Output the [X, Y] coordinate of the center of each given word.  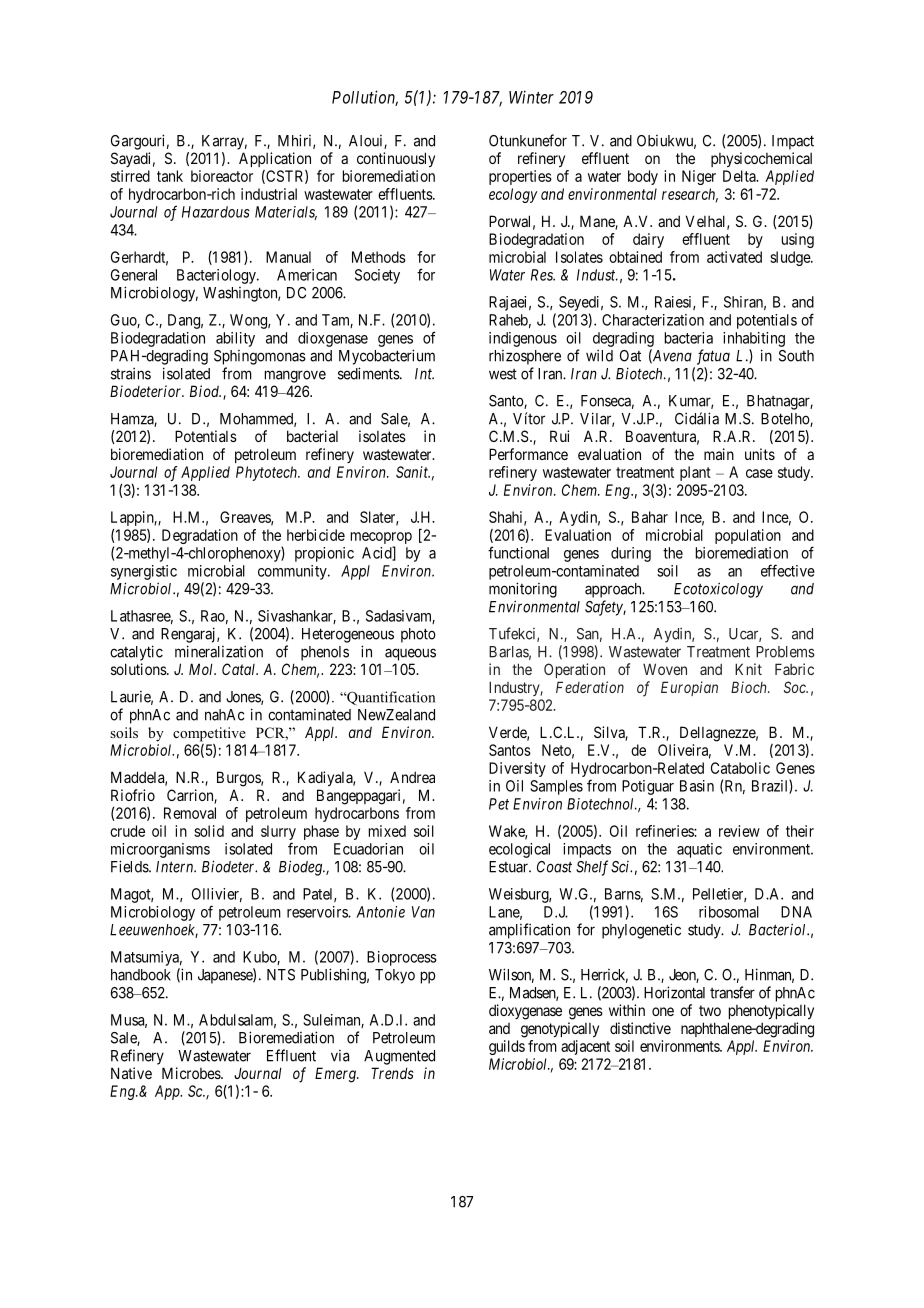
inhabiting [754, 339]
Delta [740, 176]
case [759, 473]
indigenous [523, 339]
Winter [531, 97]
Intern [176, 867]
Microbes [192, 1073]
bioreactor [222, 176]
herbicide [316, 535]
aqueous [410, 654]
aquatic [699, 850]
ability [235, 339]
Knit [748, 669]
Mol [202, 669]
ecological [519, 850]
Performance [528, 454]
